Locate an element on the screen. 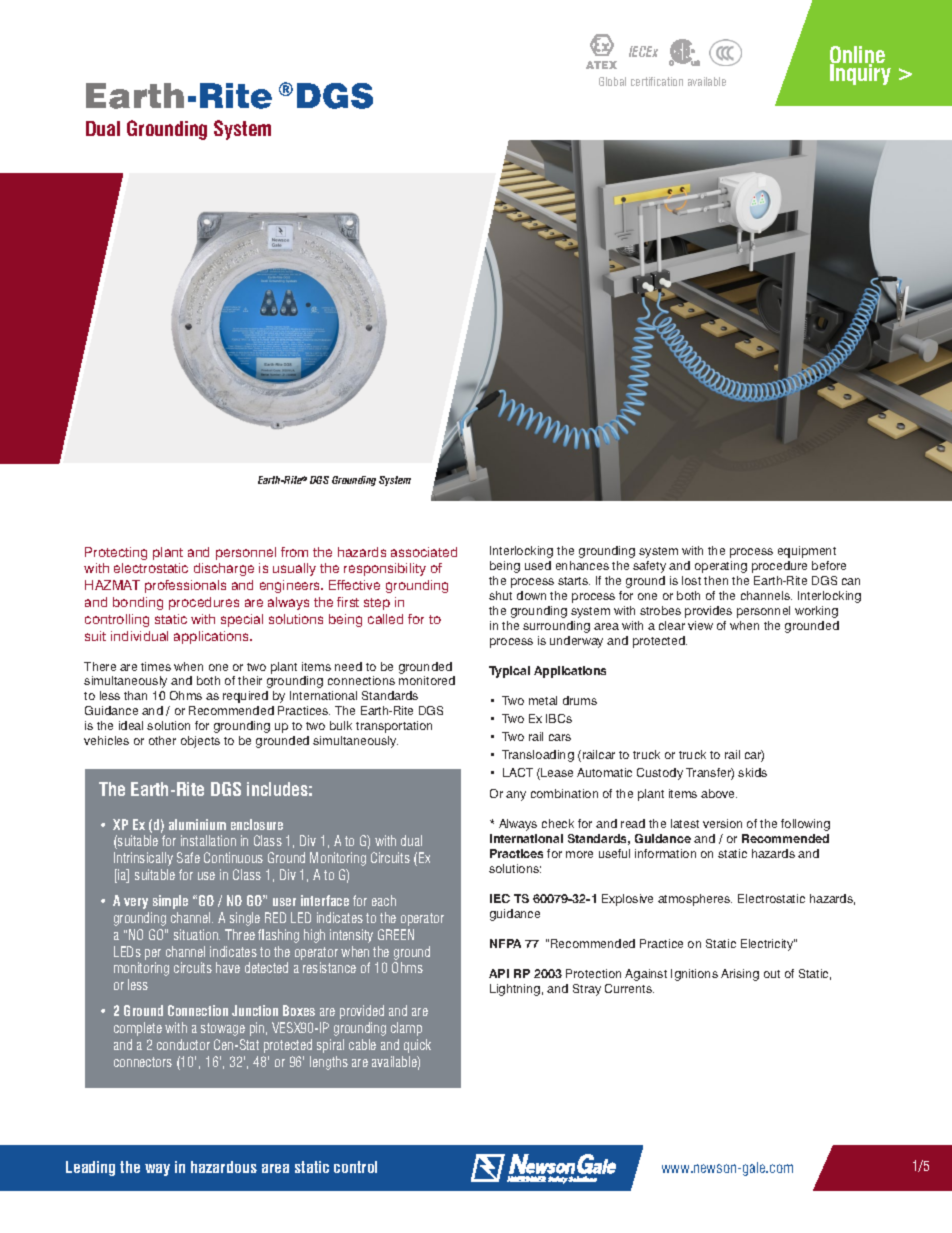 The height and width of the screenshot is (1233, 952). Protecting is located at coordinates (116, 553).
